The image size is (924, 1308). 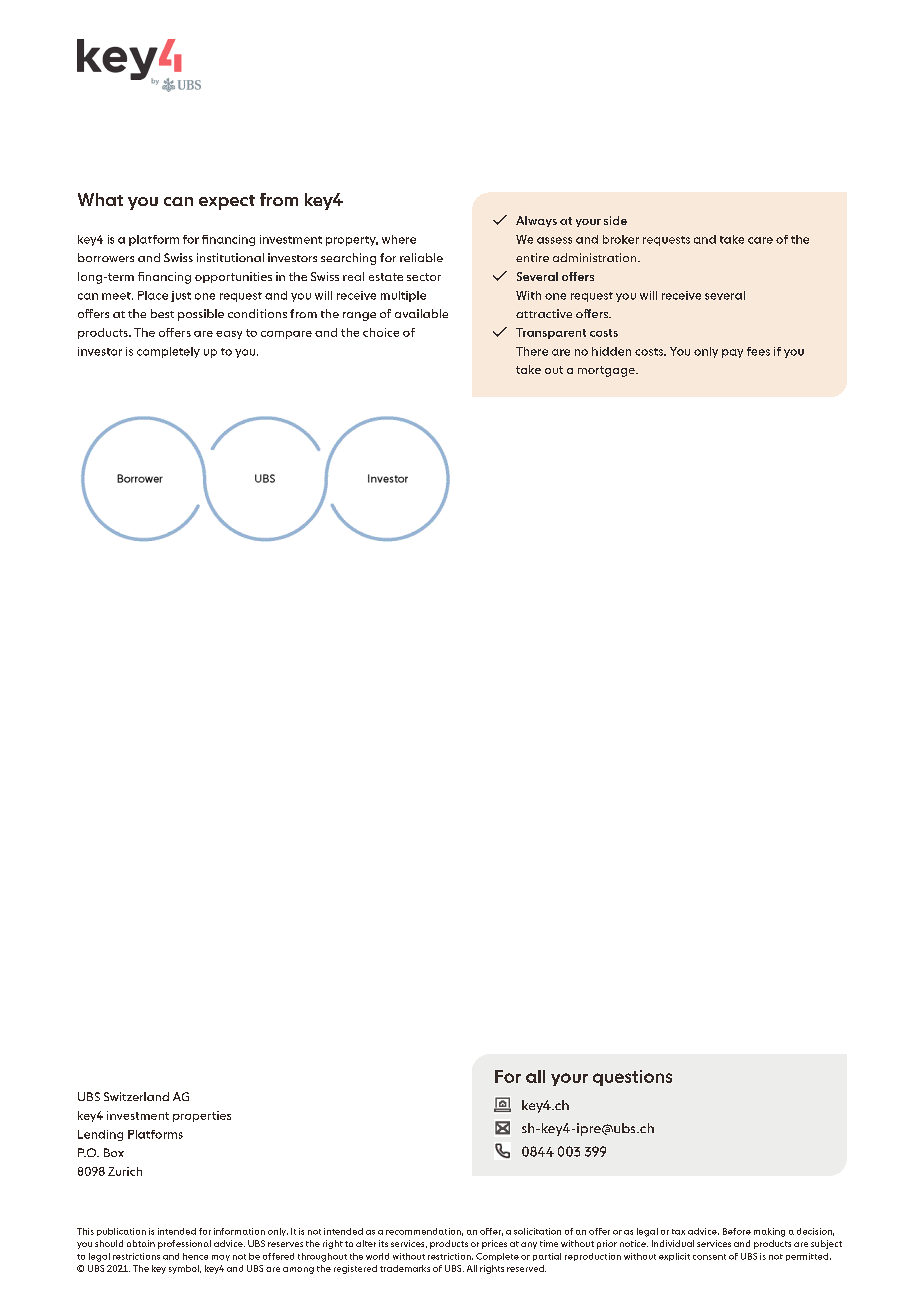 What do you see at coordinates (136, 1096) in the image?
I see `Switzerland` at bounding box center [136, 1096].
